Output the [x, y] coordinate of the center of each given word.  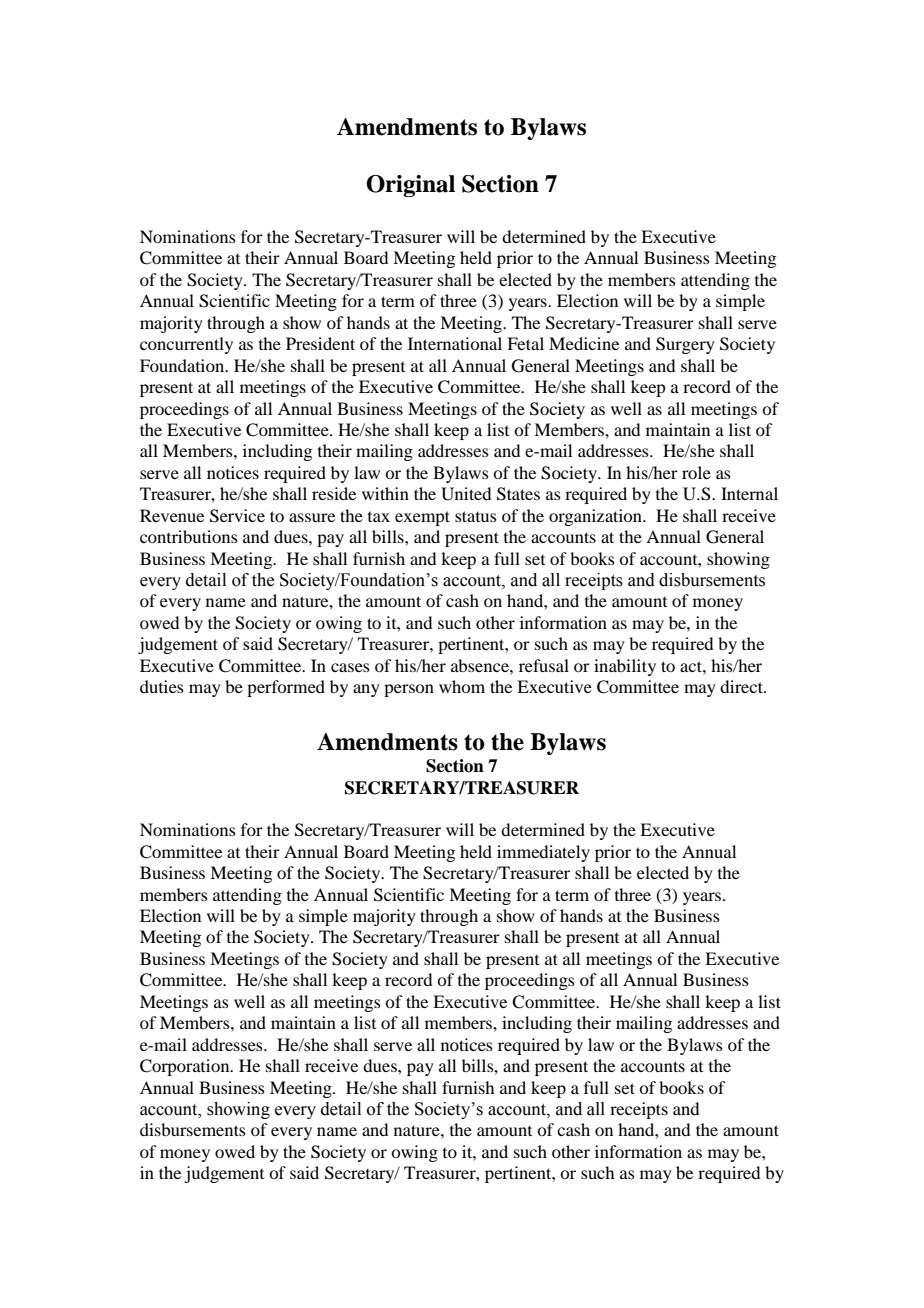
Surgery [685, 345]
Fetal [525, 343]
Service [237, 516]
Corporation [186, 1067]
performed [286, 688]
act [692, 666]
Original [410, 186]
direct [742, 686]
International [455, 343]
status [476, 516]
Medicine [584, 343]
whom [462, 686]
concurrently [186, 345]
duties [162, 686]
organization [596, 517]
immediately [543, 853]
